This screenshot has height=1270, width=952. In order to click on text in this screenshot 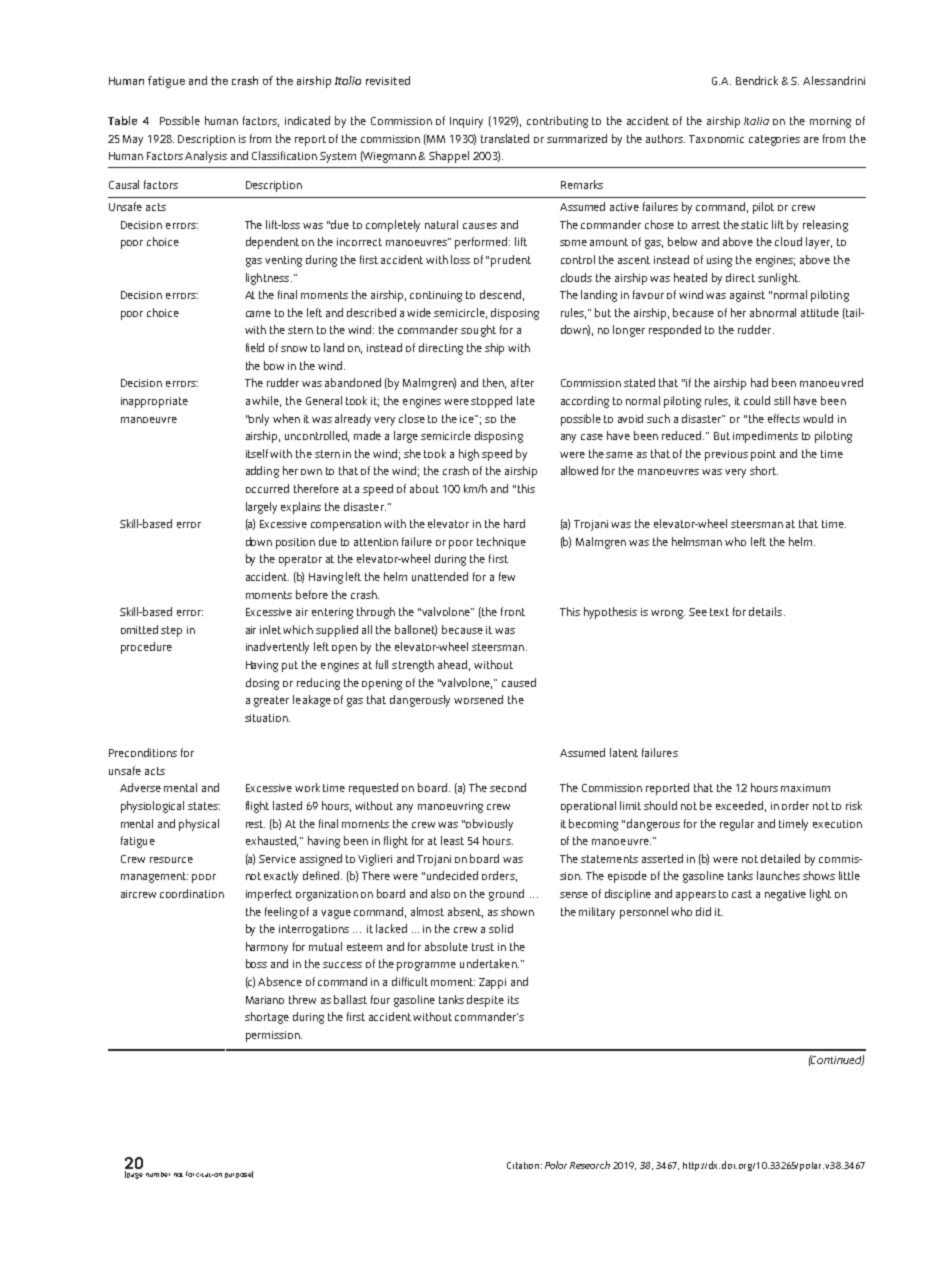, I will do `click(719, 612)`.
